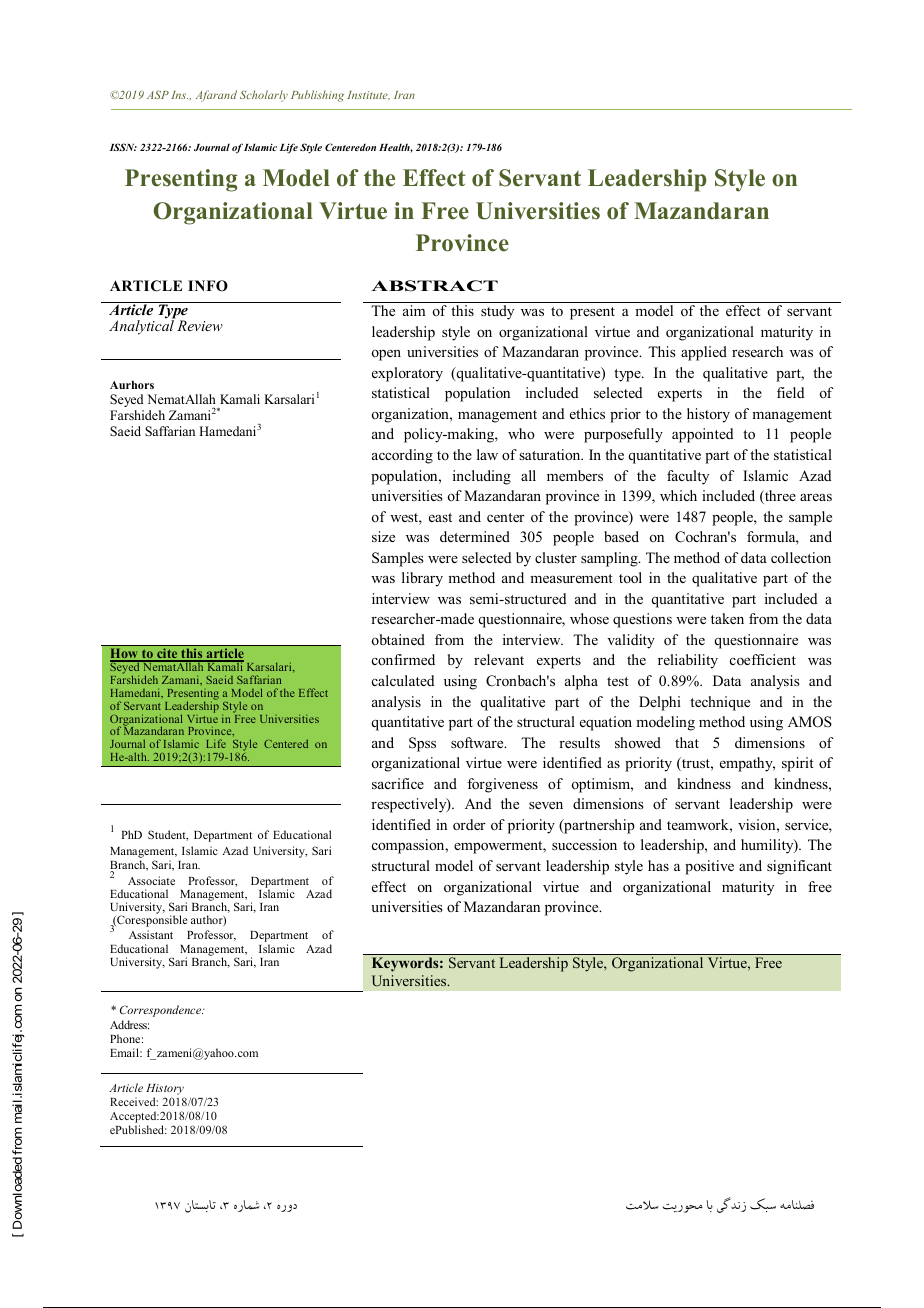 Image resolution: width=924 pixels, height=1308 pixels. I want to click on Correspondence, so click(162, 1011).
